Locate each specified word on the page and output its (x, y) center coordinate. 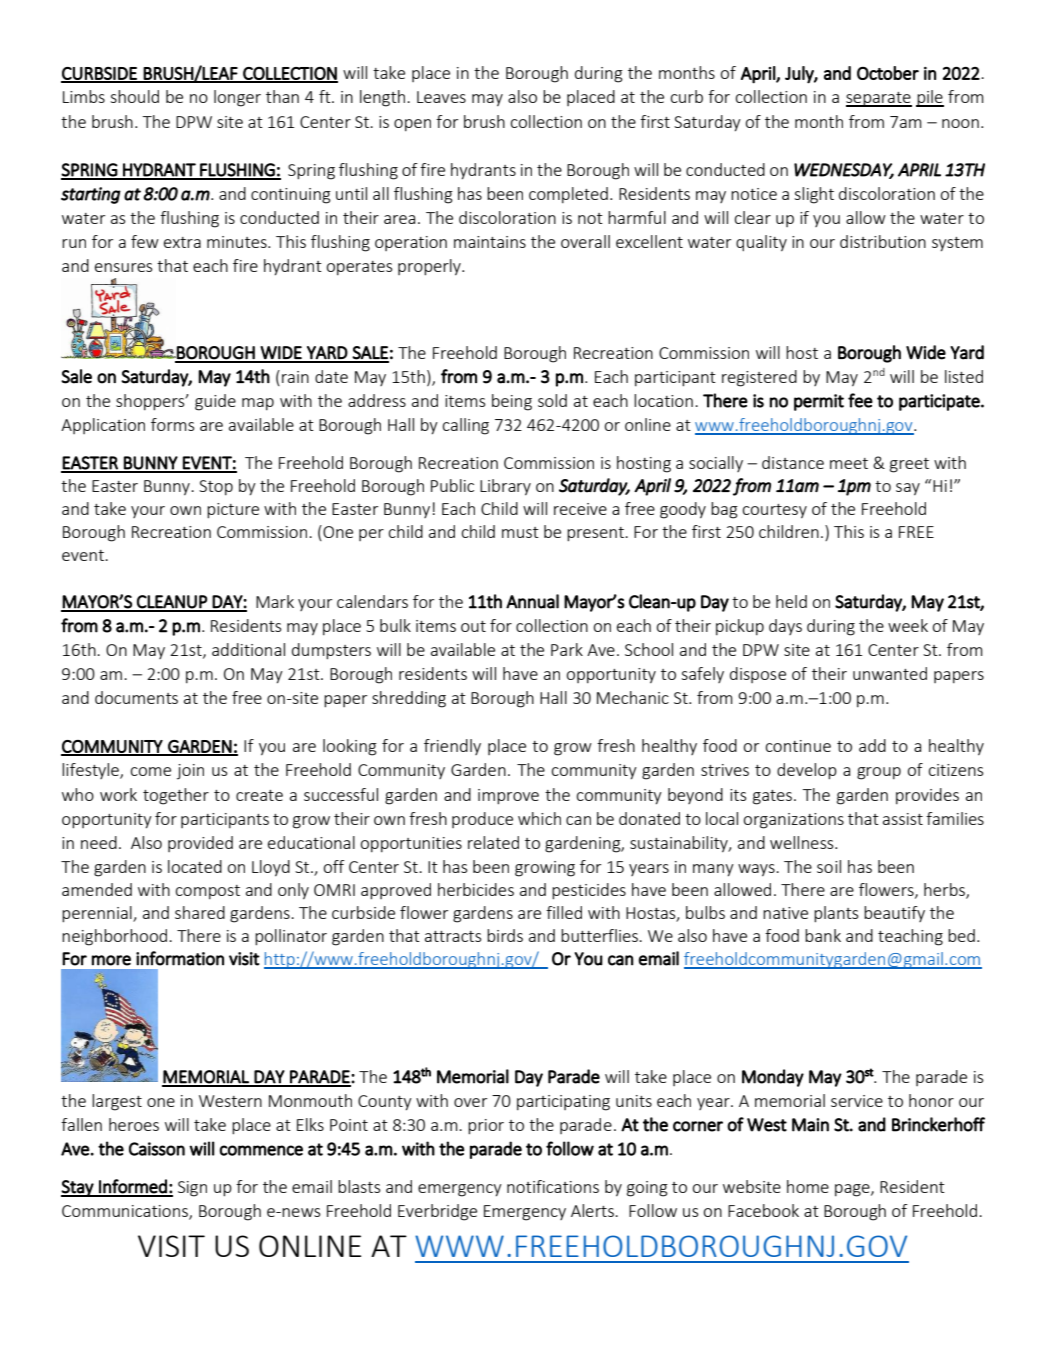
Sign (192, 1189)
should (134, 96)
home (808, 1186)
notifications (553, 1186)
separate (879, 99)
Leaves (441, 97)
